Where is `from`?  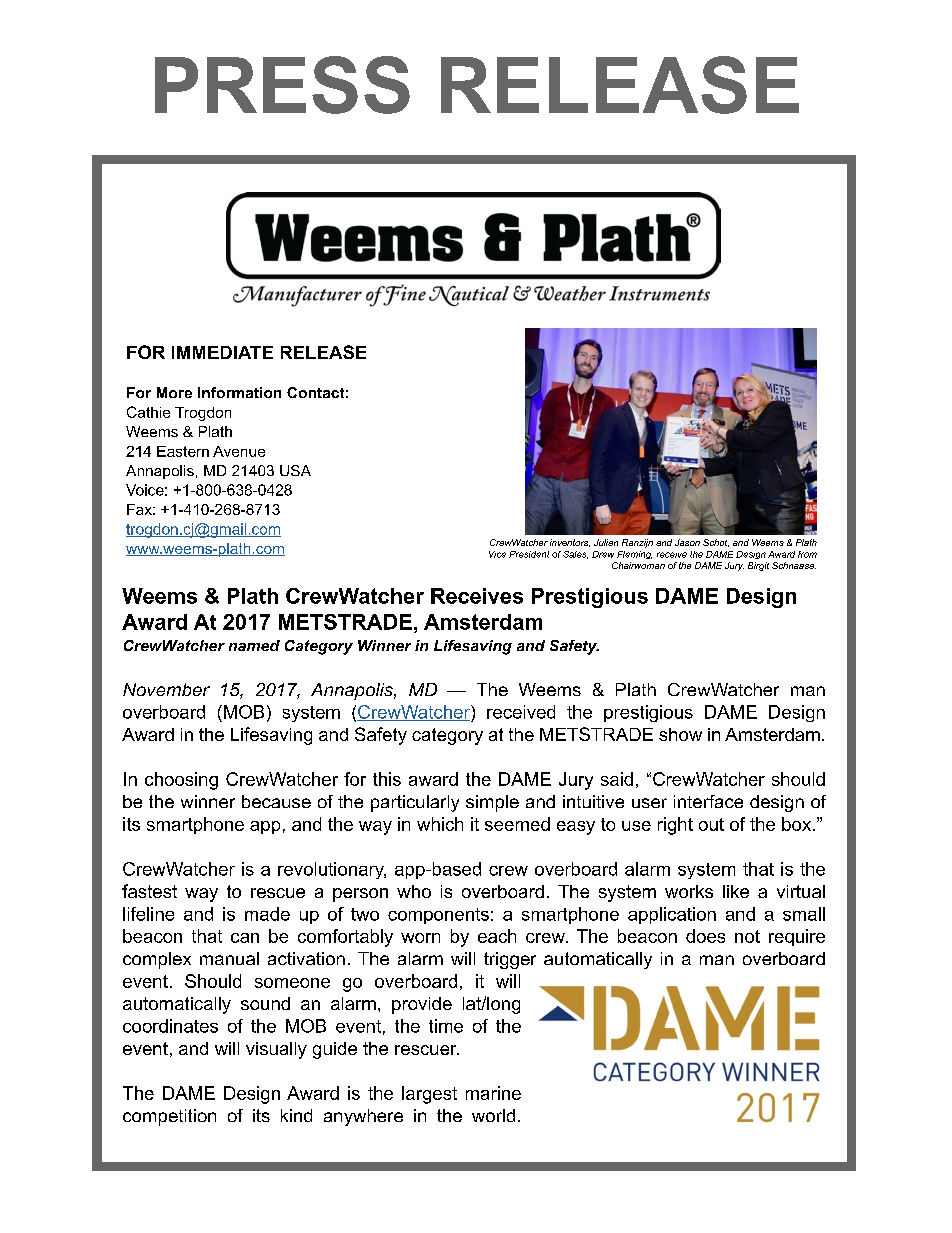 from is located at coordinates (807, 554).
